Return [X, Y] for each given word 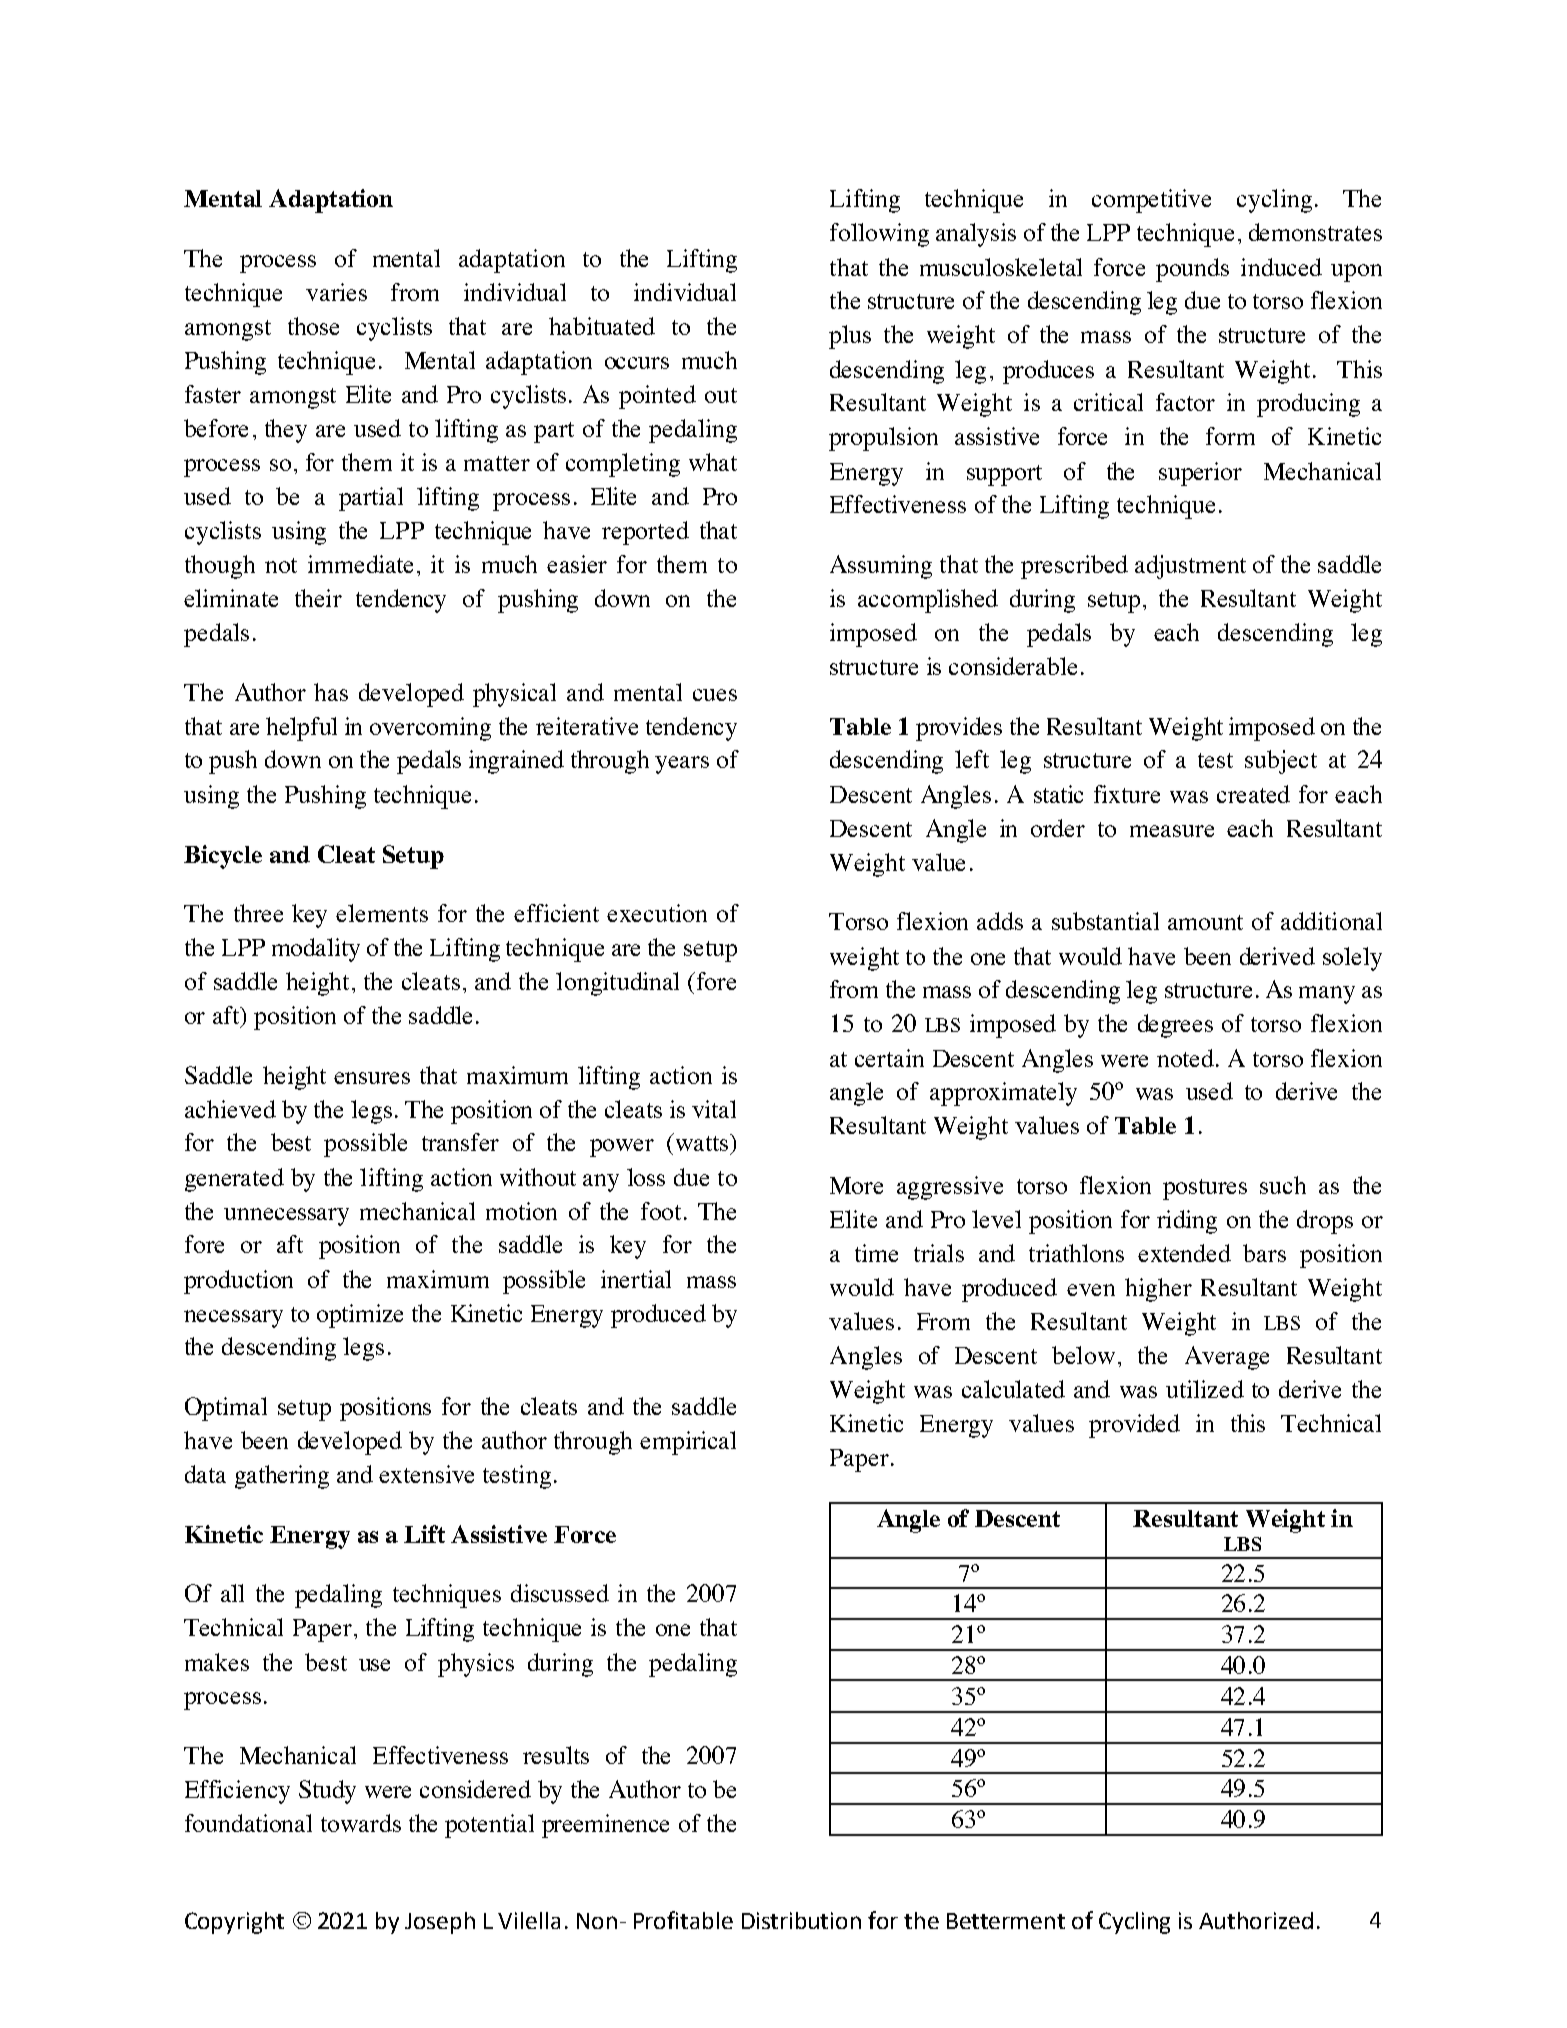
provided [1134, 1426]
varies [336, 292]
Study [327, 1792]
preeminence [605, 1826]
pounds [1192, 270]
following [879, 235]
